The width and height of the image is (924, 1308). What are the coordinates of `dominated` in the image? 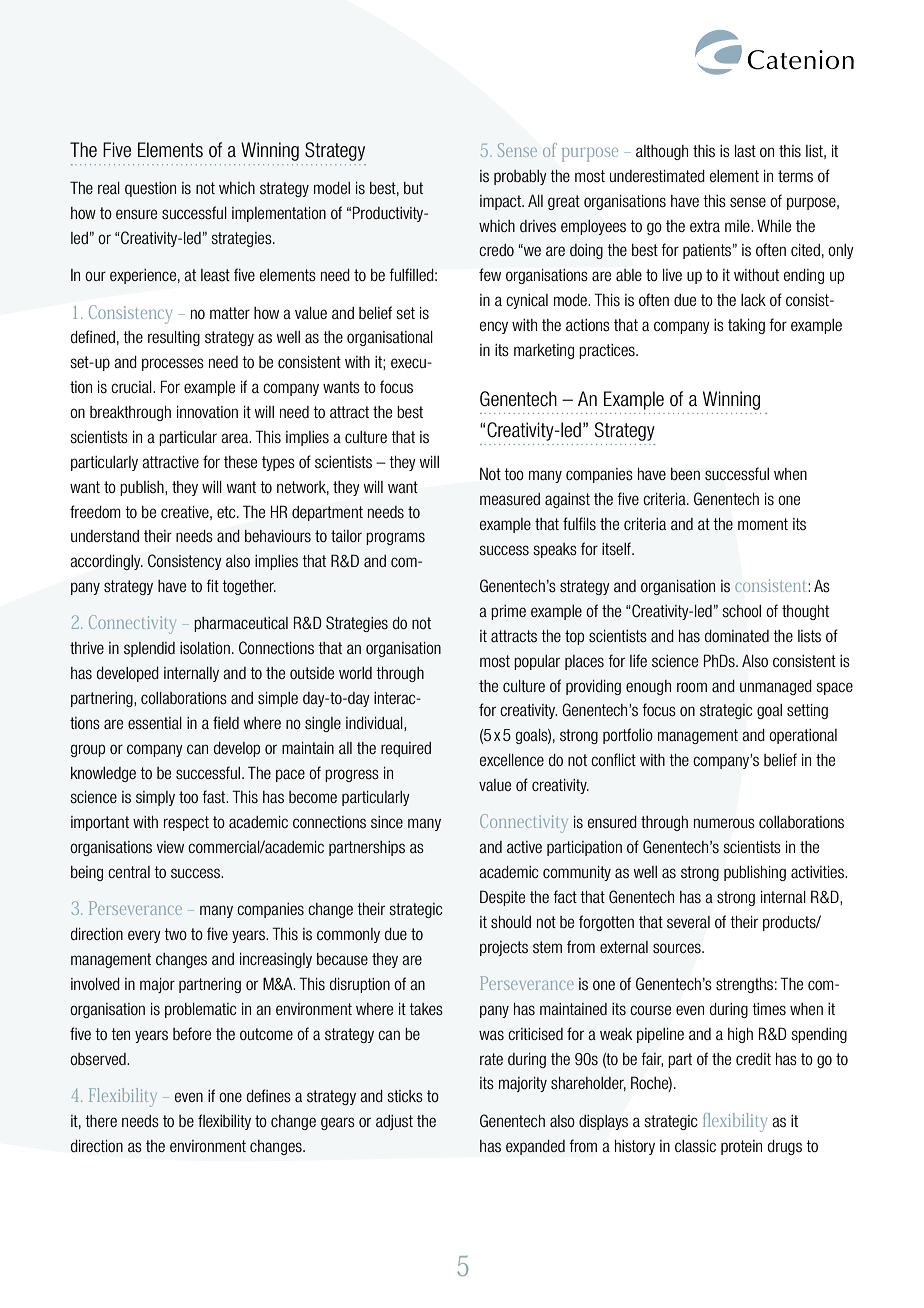 It's located at (737, 636).
